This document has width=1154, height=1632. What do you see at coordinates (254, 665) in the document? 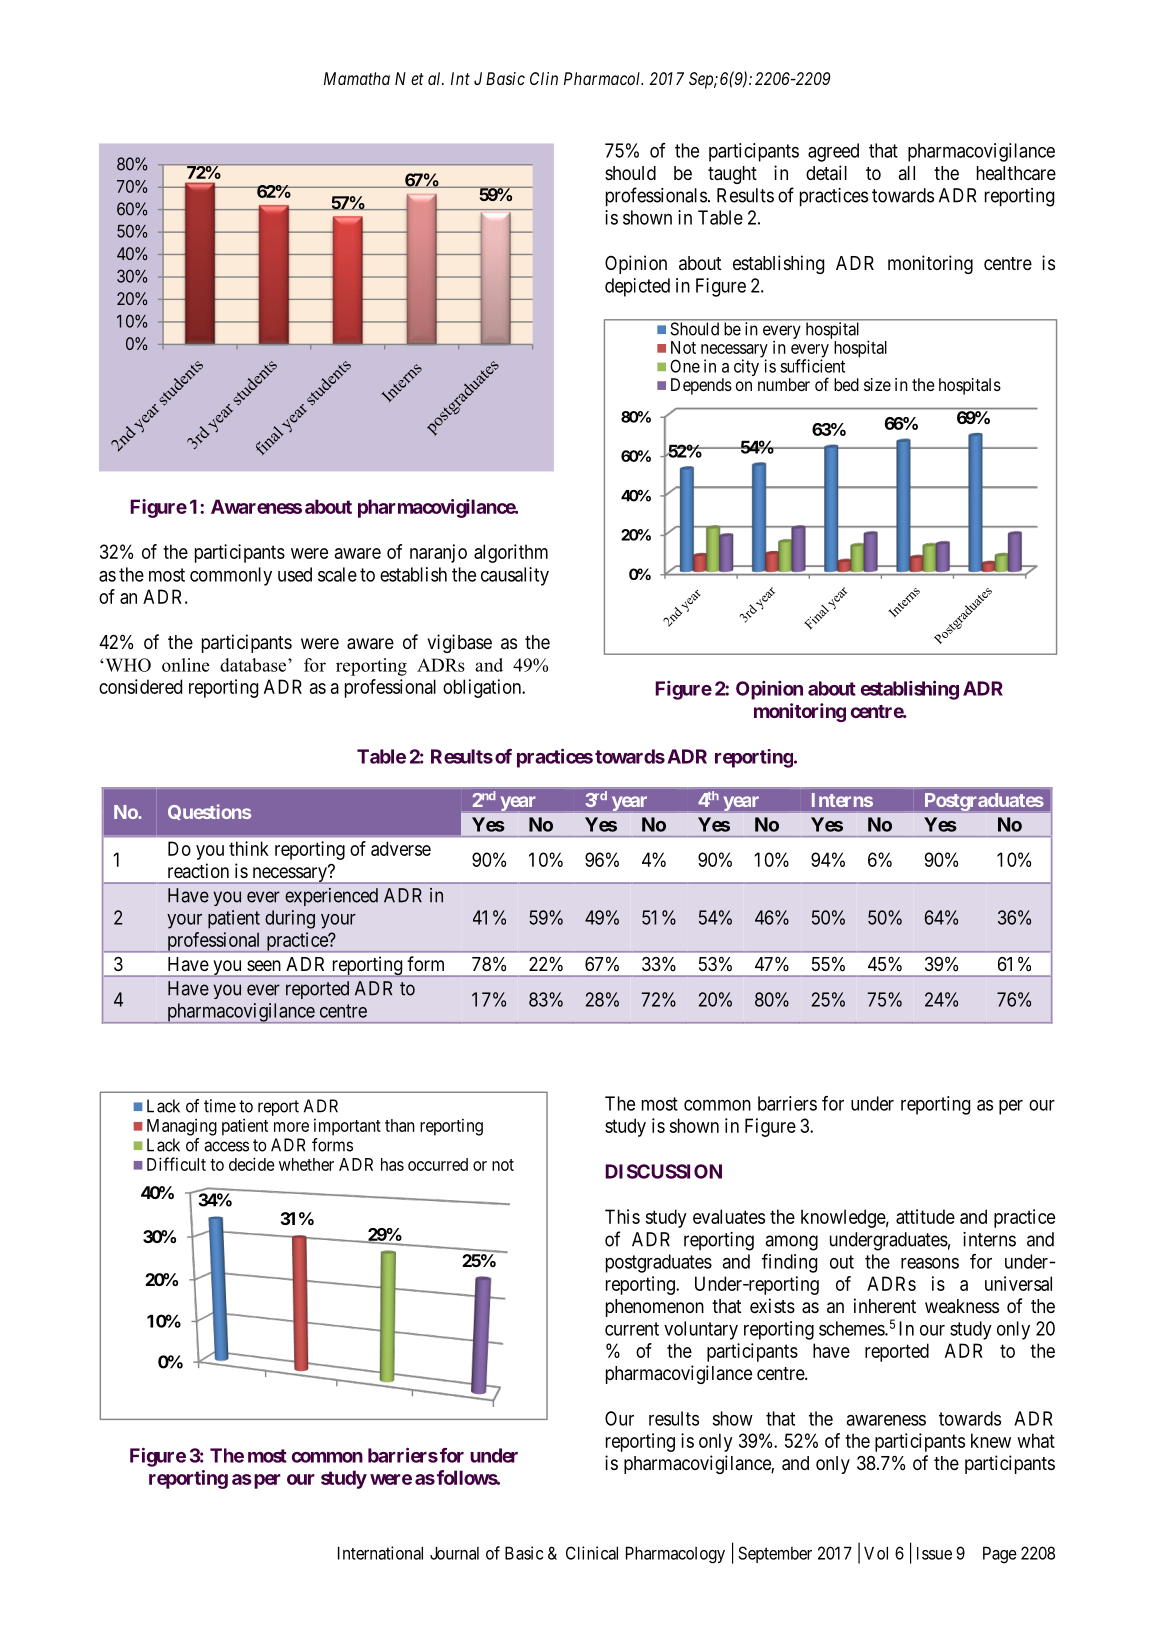
I see `database` at bounding box center [254, 665].
